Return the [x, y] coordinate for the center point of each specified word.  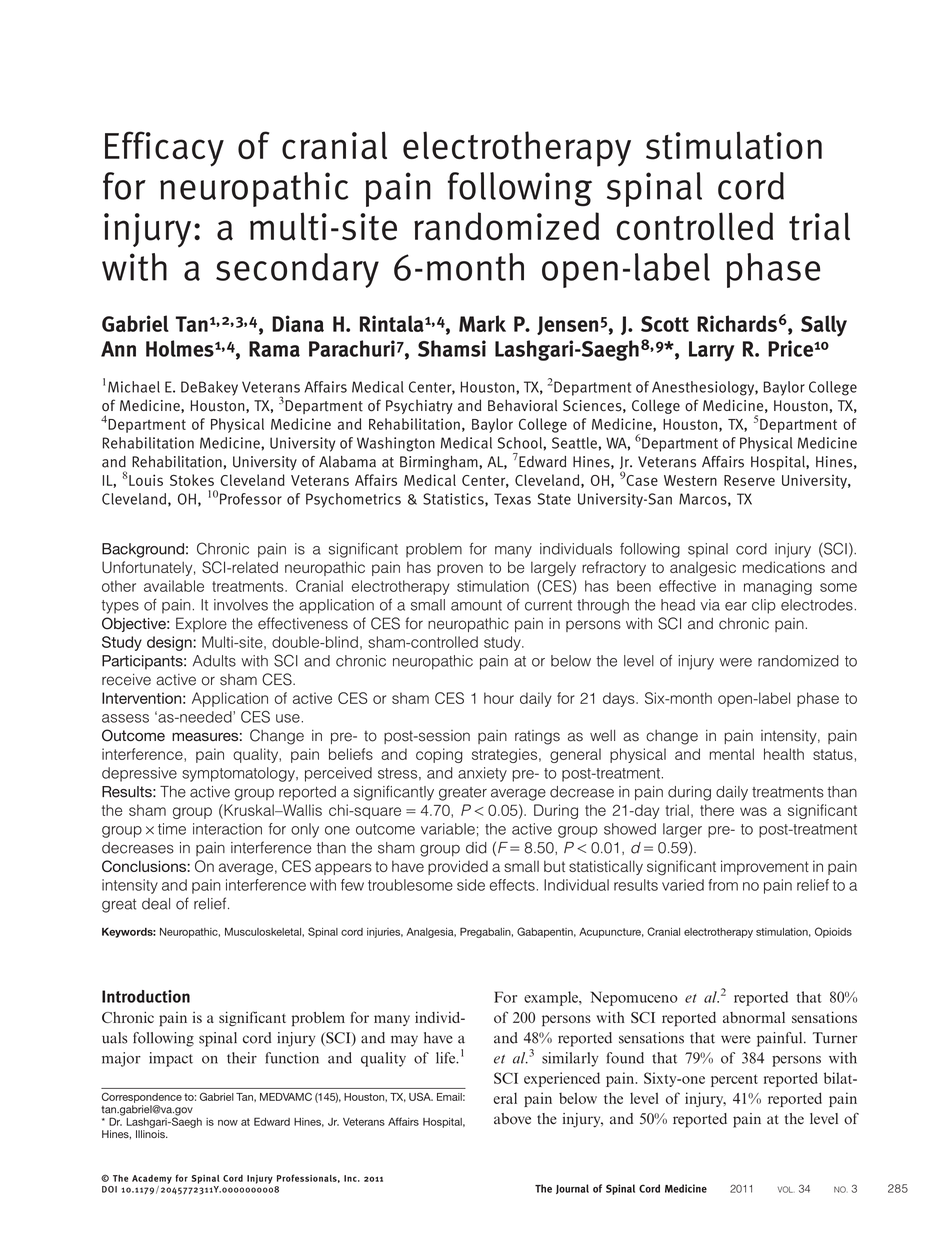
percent [734, 1080]
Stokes [192, 480]
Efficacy [164, 149]
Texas [512, 499]
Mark [482, 323]
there [717, 810]
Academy [152, 1179]
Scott [665, 324]
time [172, 829]
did [476, 848]
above [512, 1119]
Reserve [749, 480]
